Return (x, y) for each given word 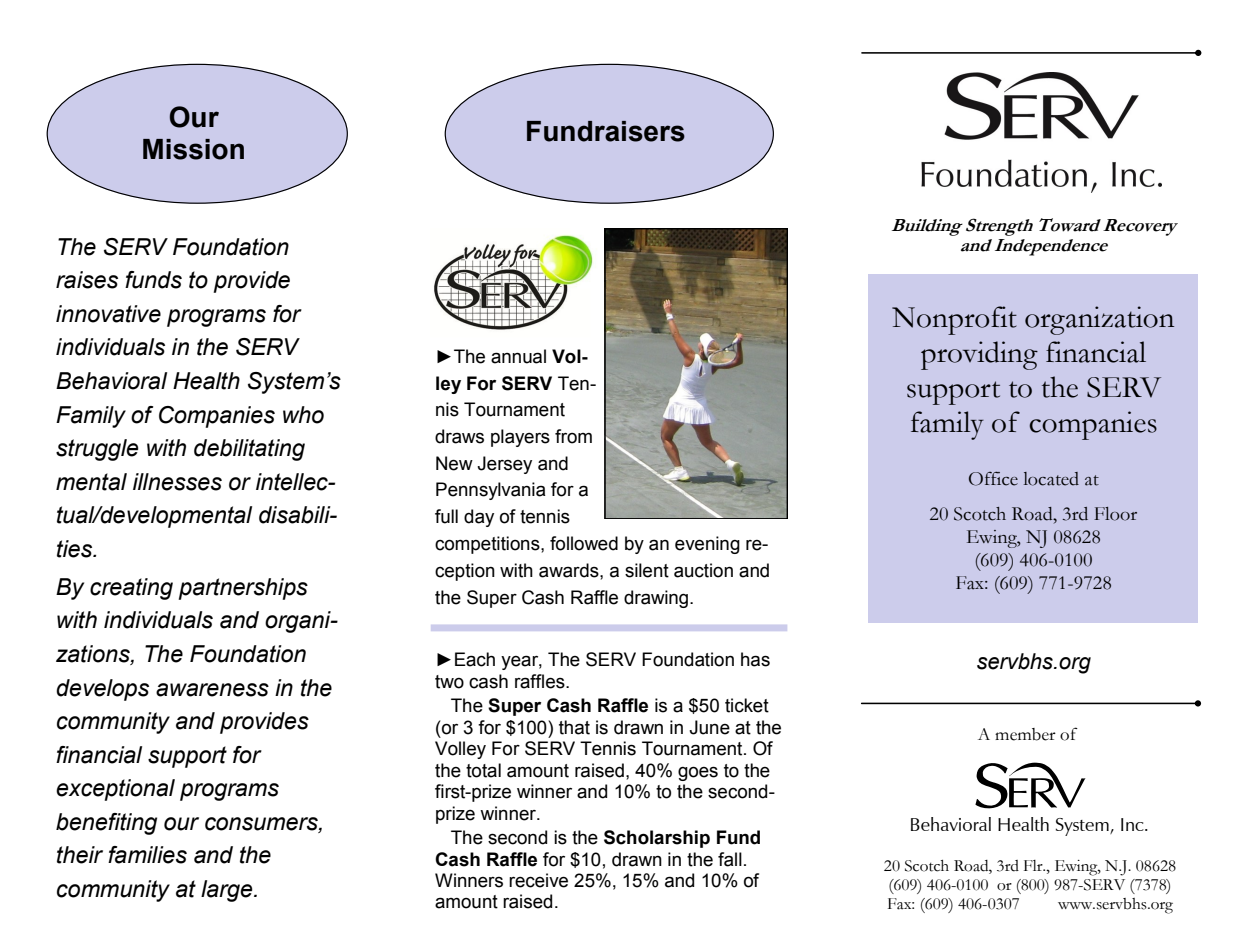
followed (584, 543)
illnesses (177, 482)
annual (518, 356)
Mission (193, 149)
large (228, 891)
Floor (1115, 514)
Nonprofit (954, 320)
